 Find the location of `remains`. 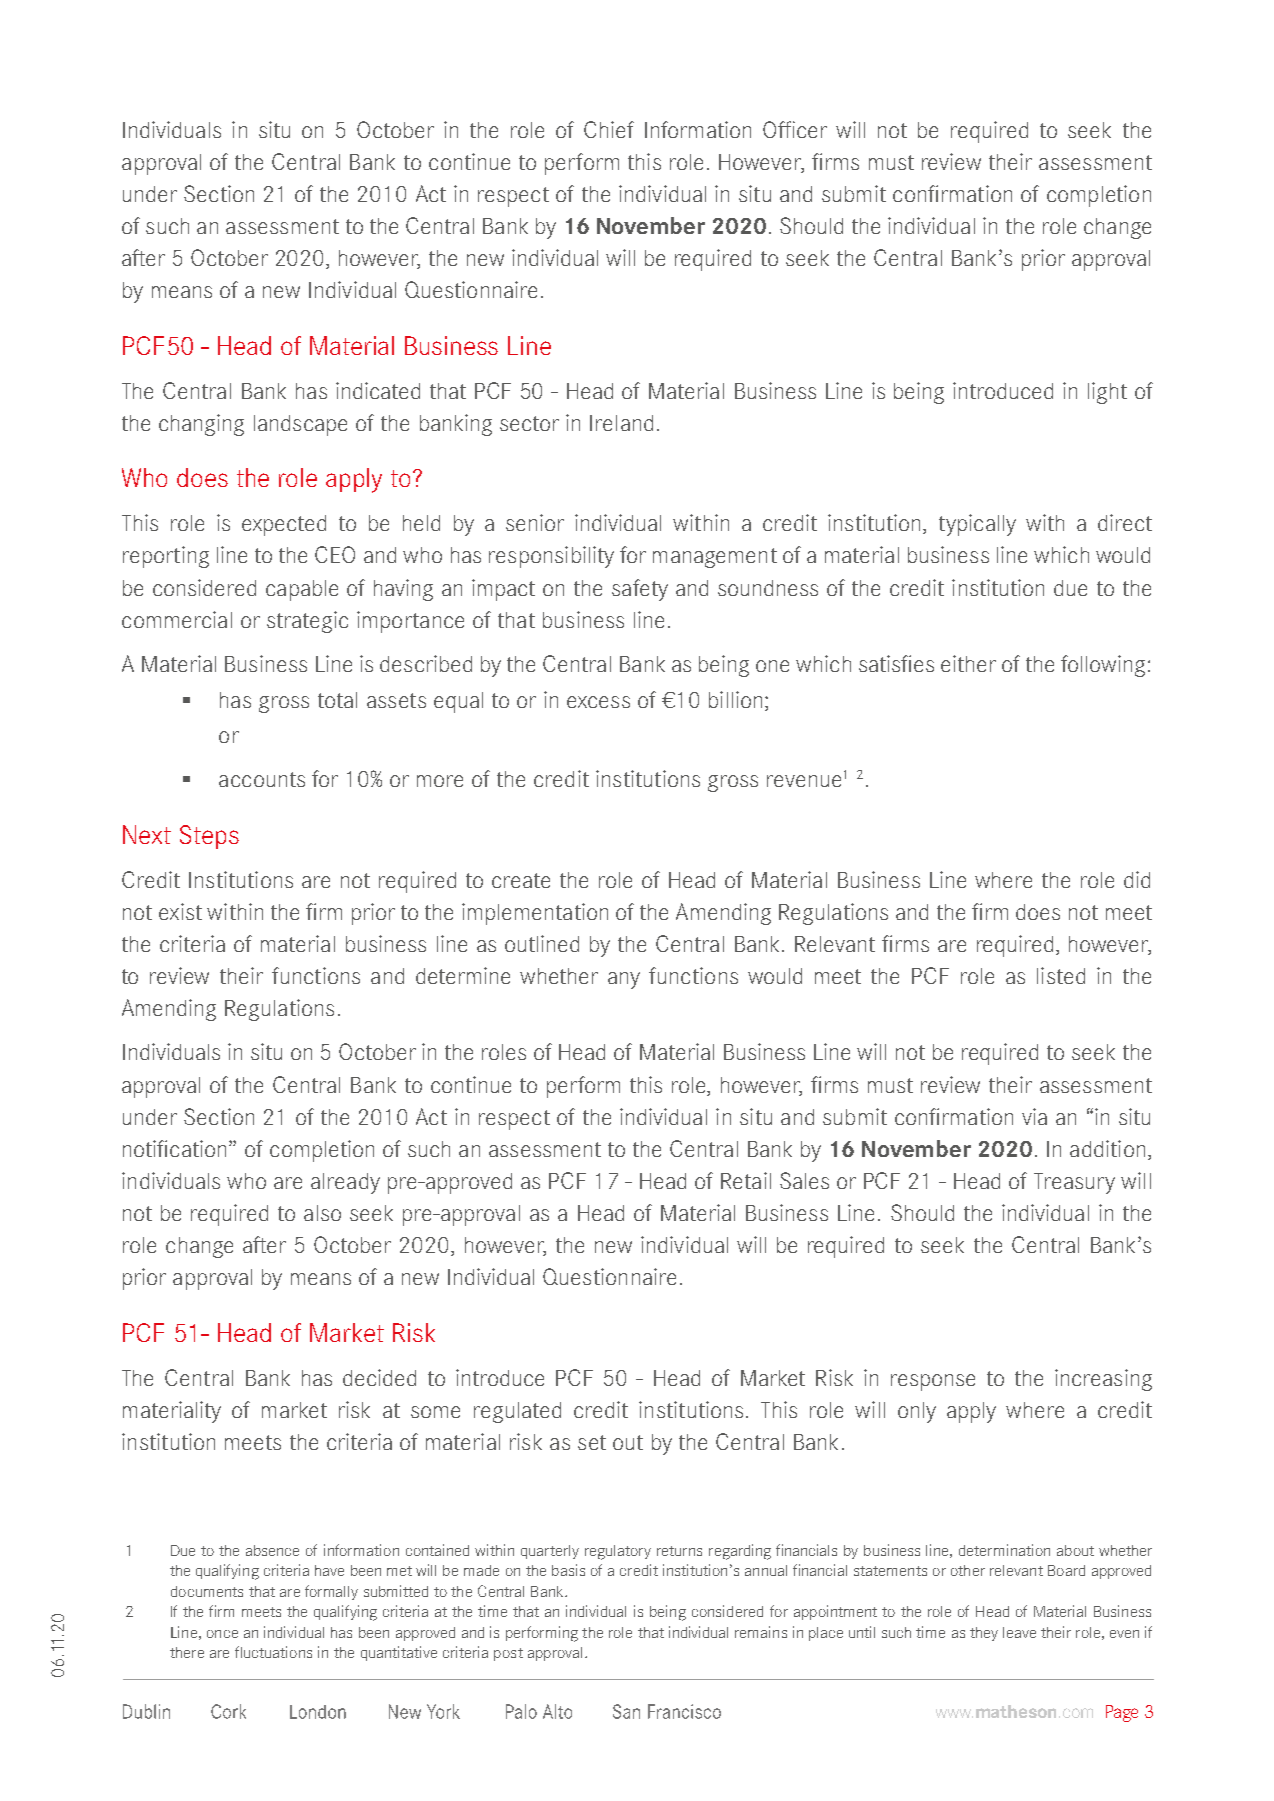

remains is located at coordinates (761, 1632).
